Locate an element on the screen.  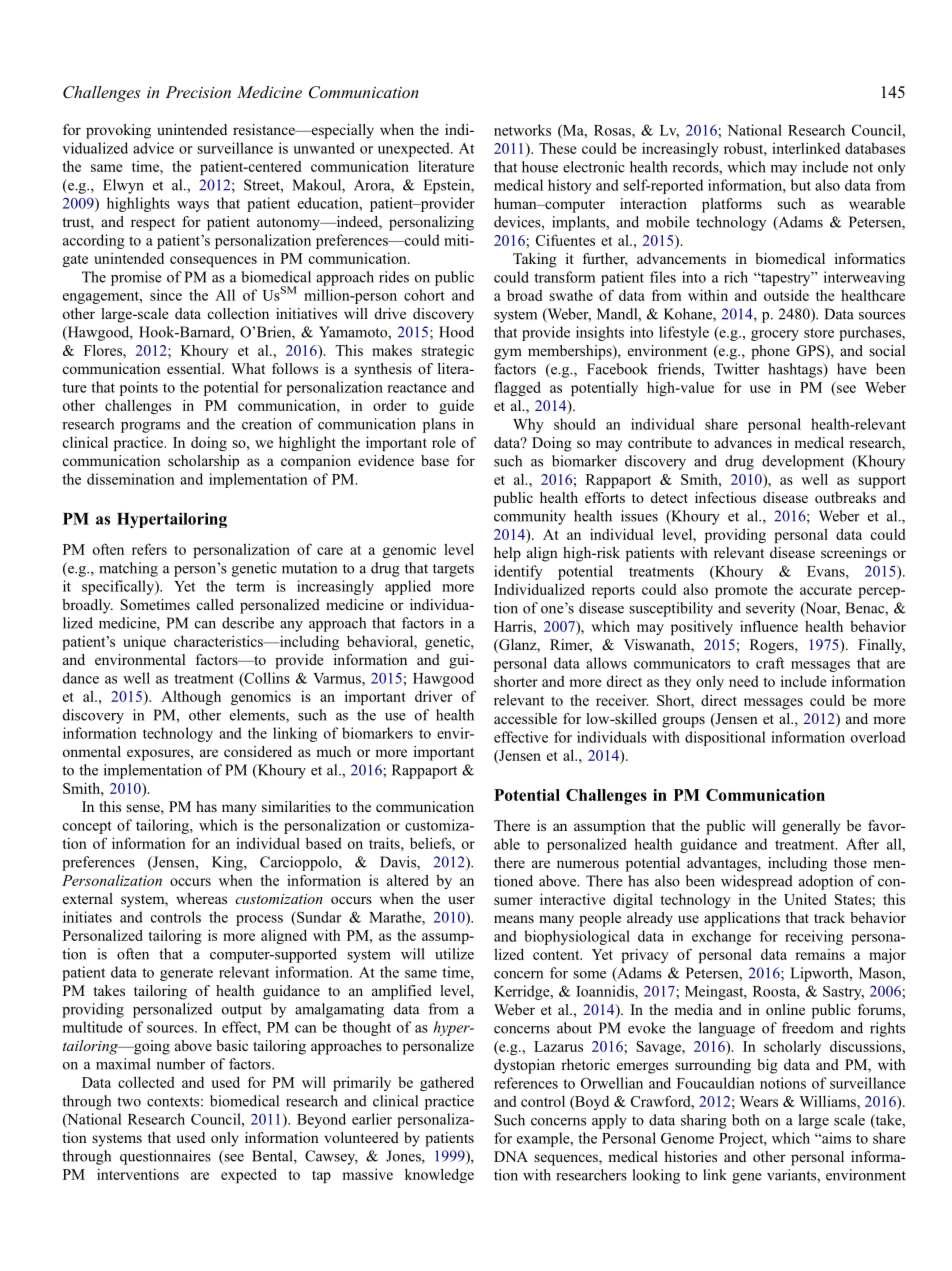
collected is located at coordinates (146, 1082).
